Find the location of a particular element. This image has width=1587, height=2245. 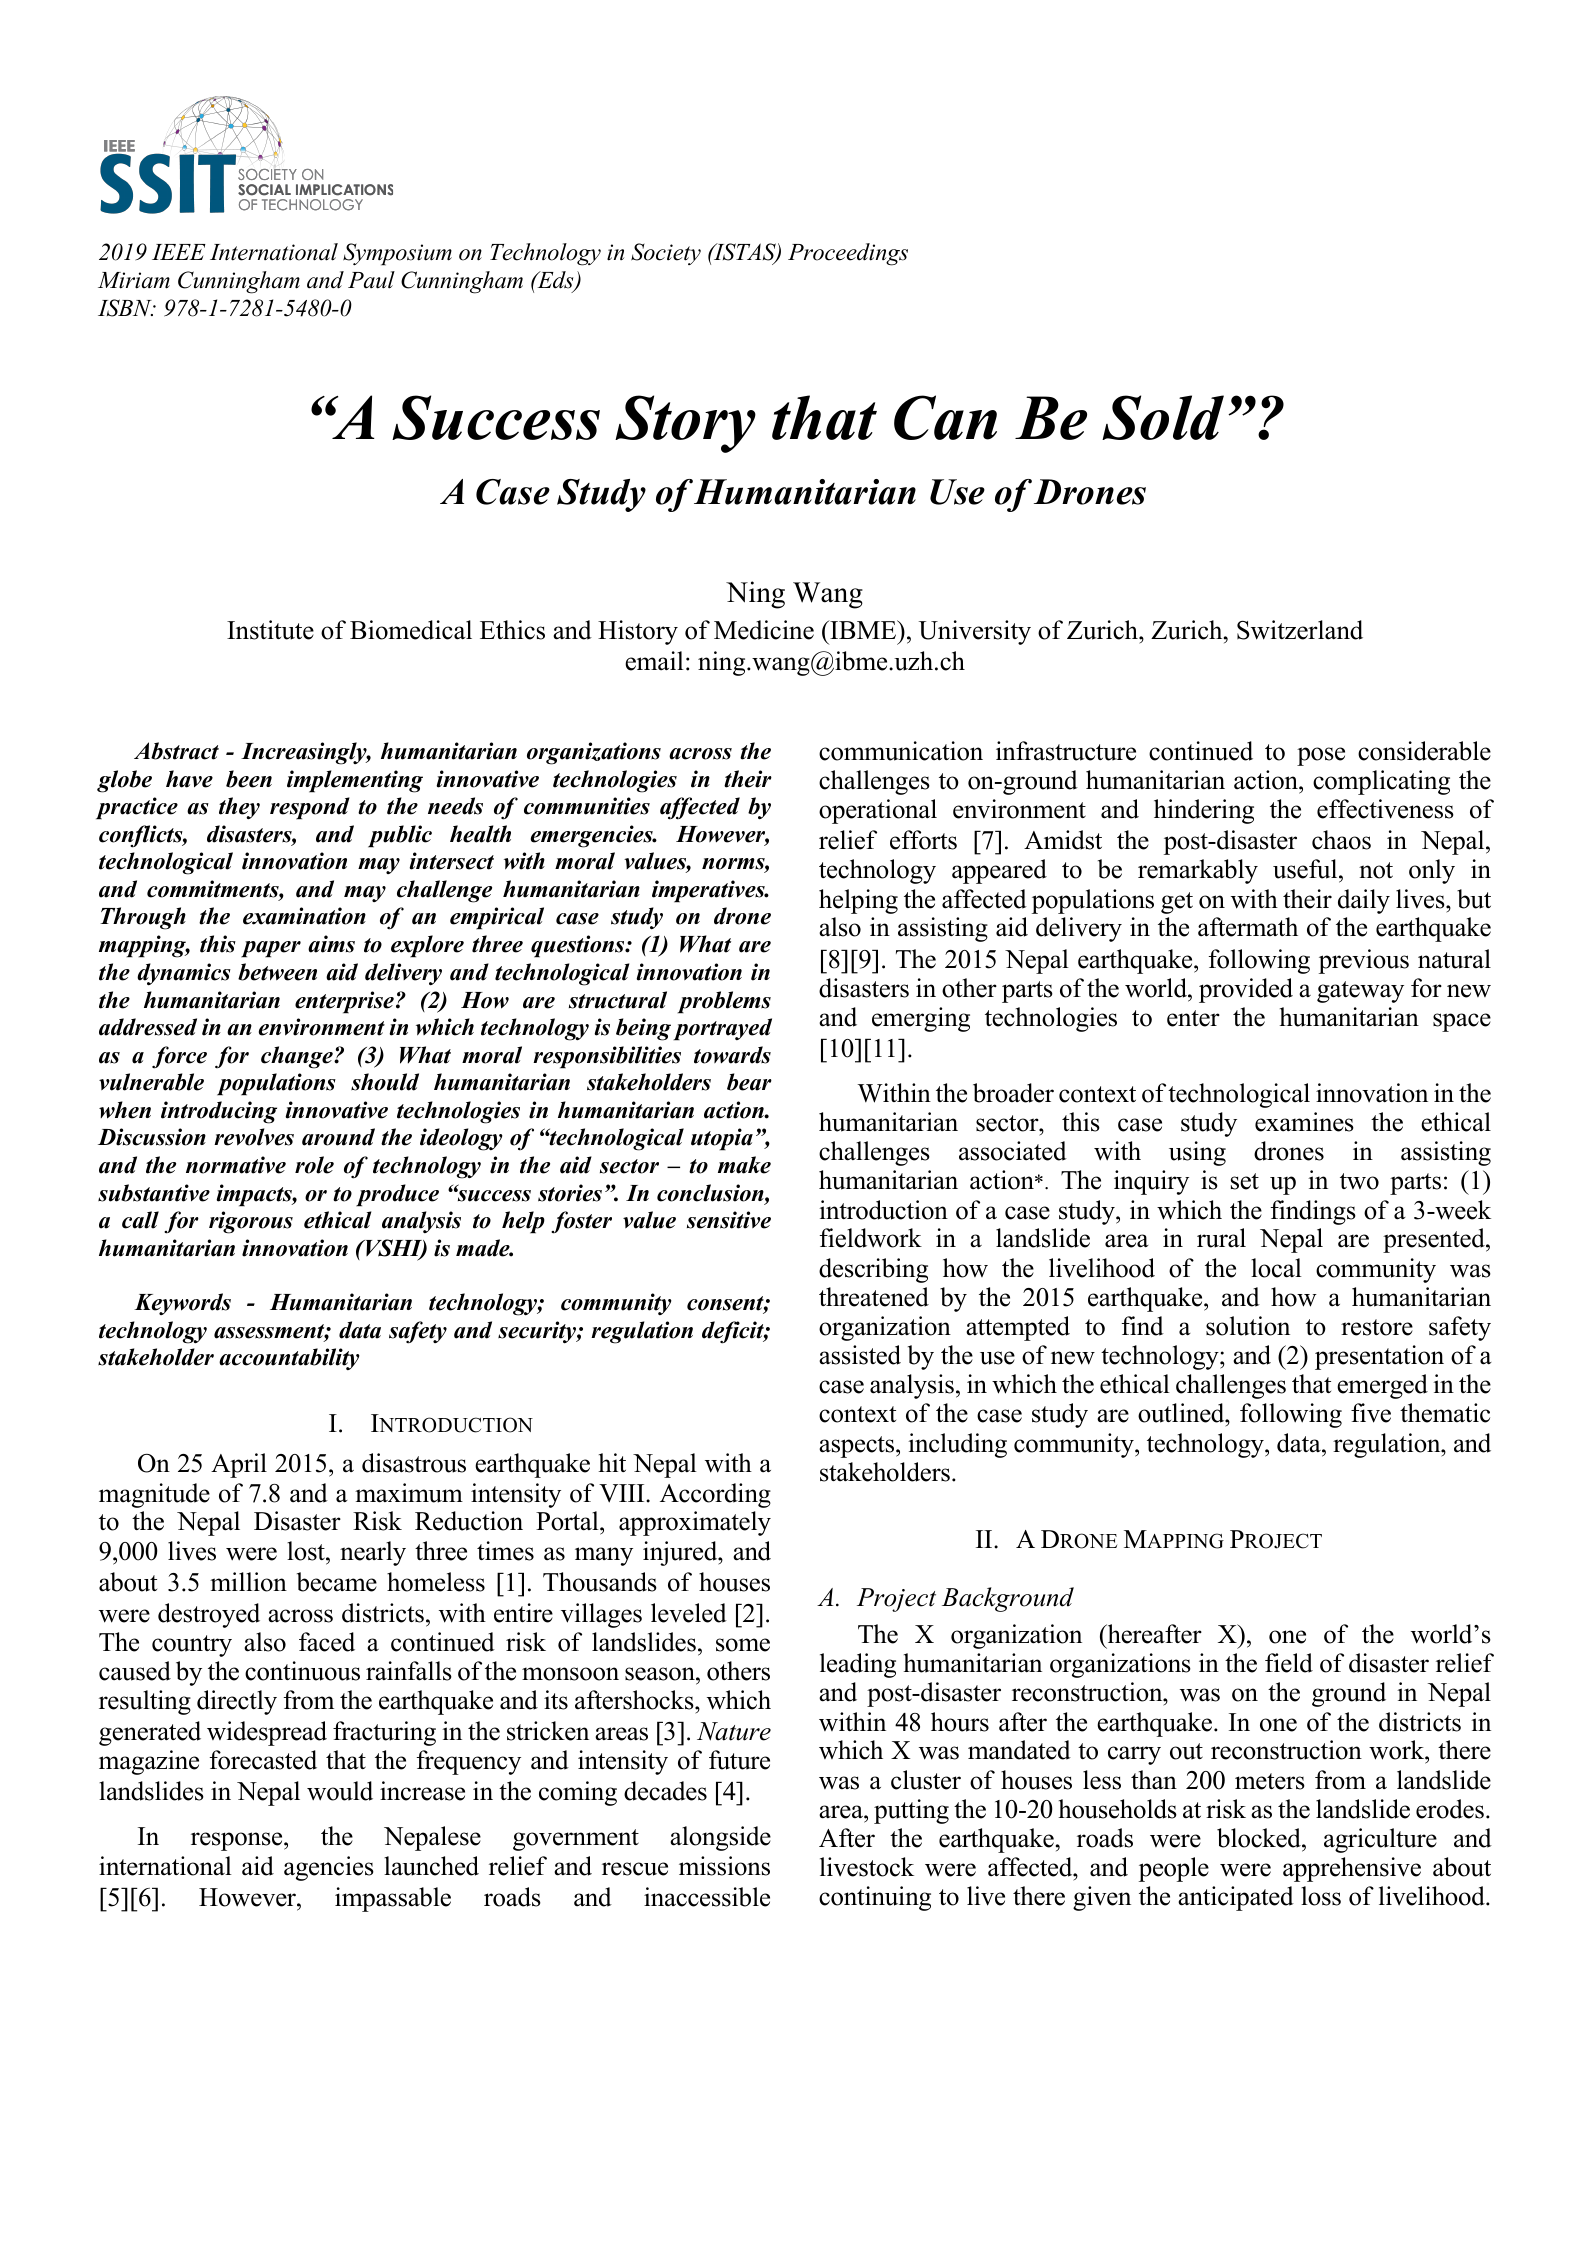

respond is located at coordinates (310, 808).
